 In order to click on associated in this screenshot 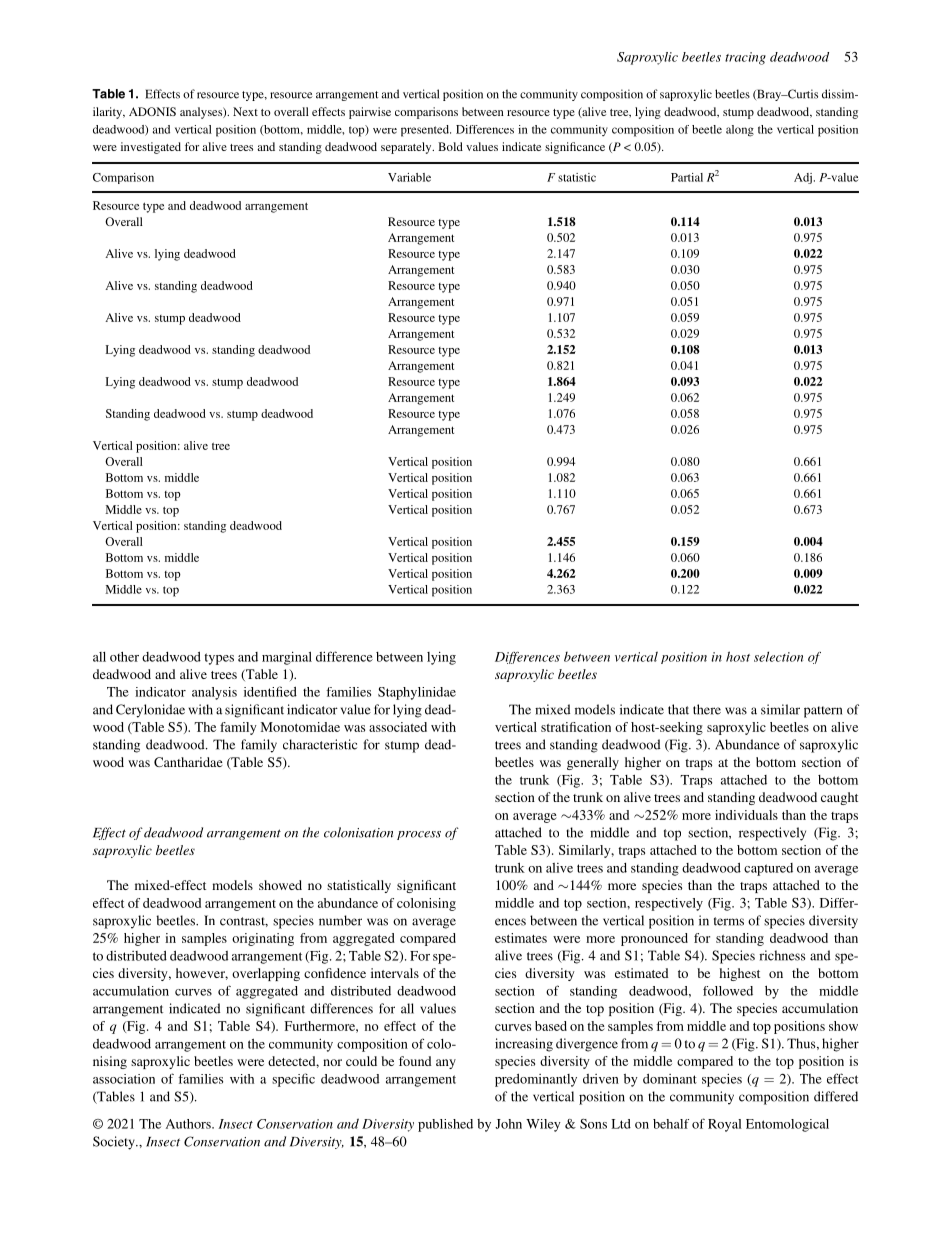, I will do `click(398, 727)`.
